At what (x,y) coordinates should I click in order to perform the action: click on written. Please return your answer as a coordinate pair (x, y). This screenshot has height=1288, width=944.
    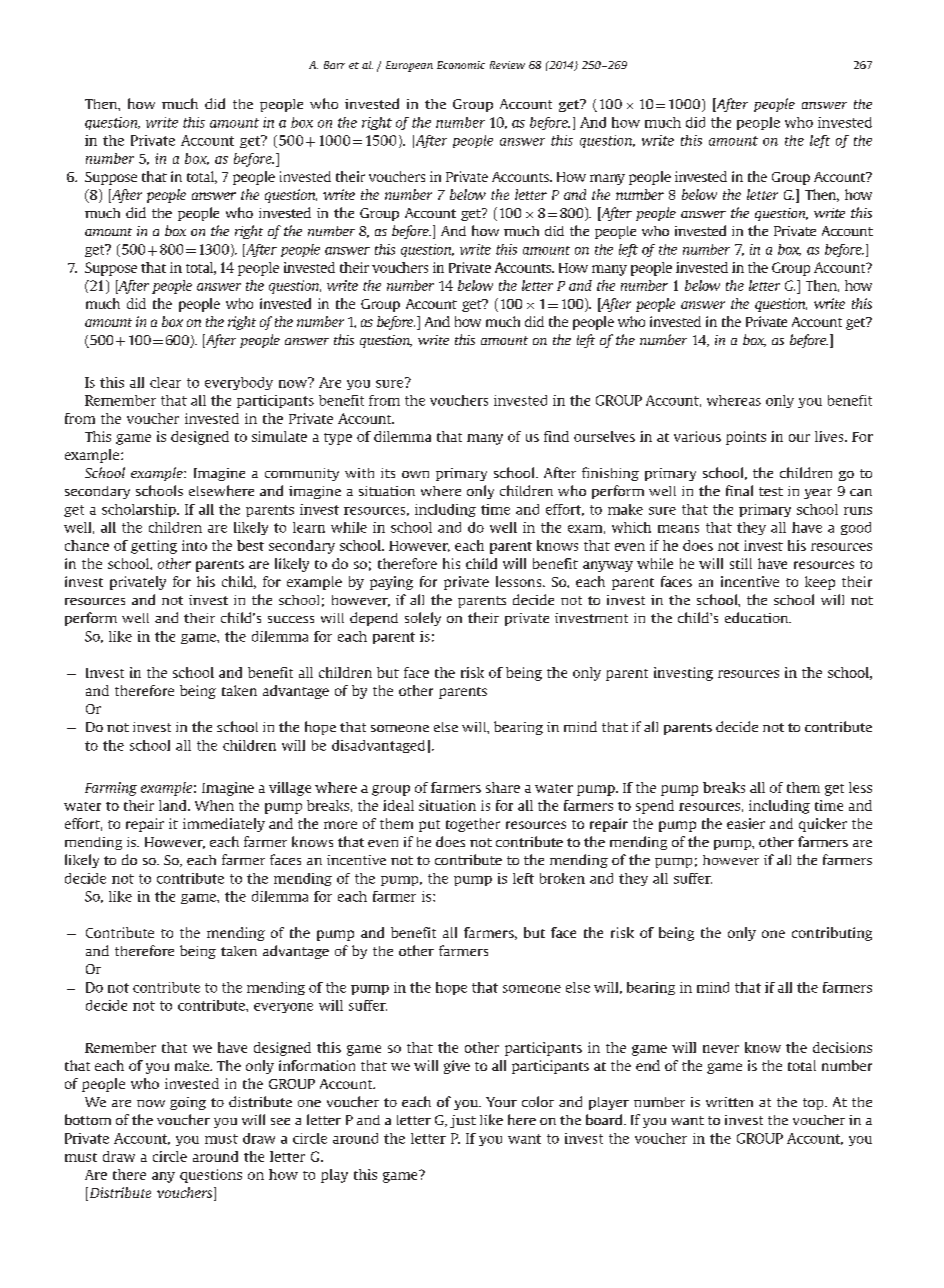
    Looking at the image, I should click on (729, 1102).
